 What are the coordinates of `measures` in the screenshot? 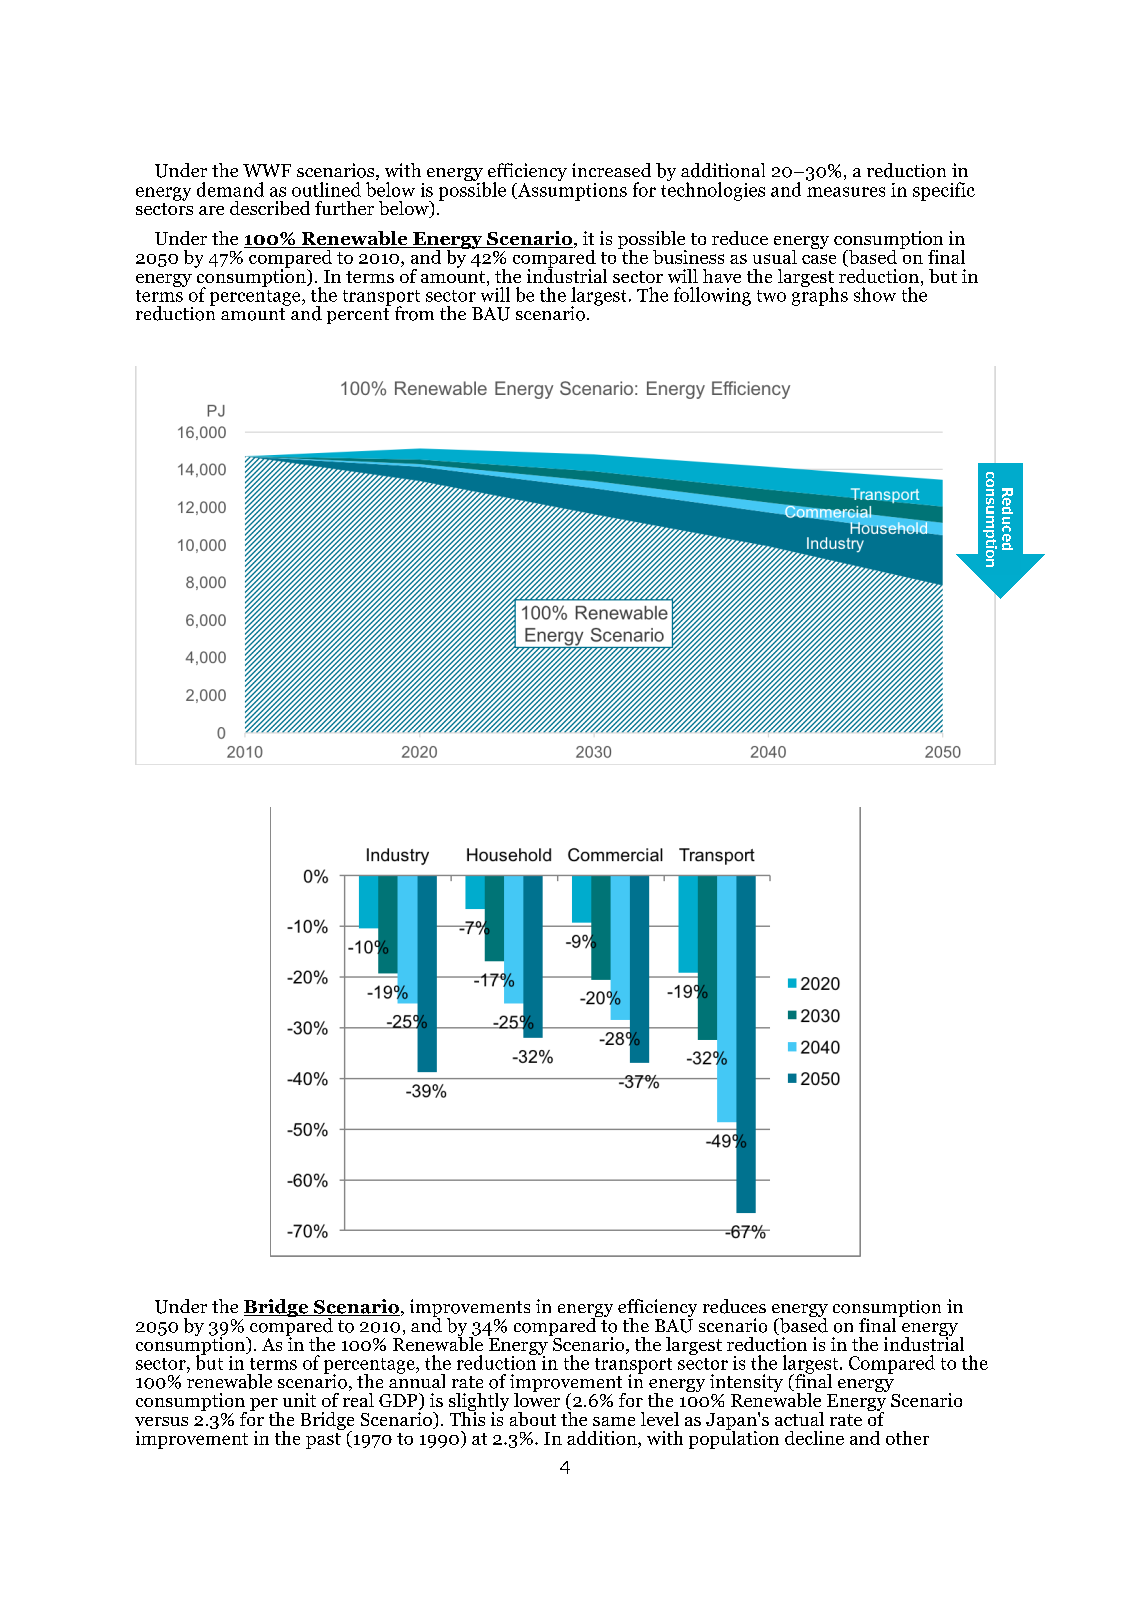 It's located at (846, 192).
